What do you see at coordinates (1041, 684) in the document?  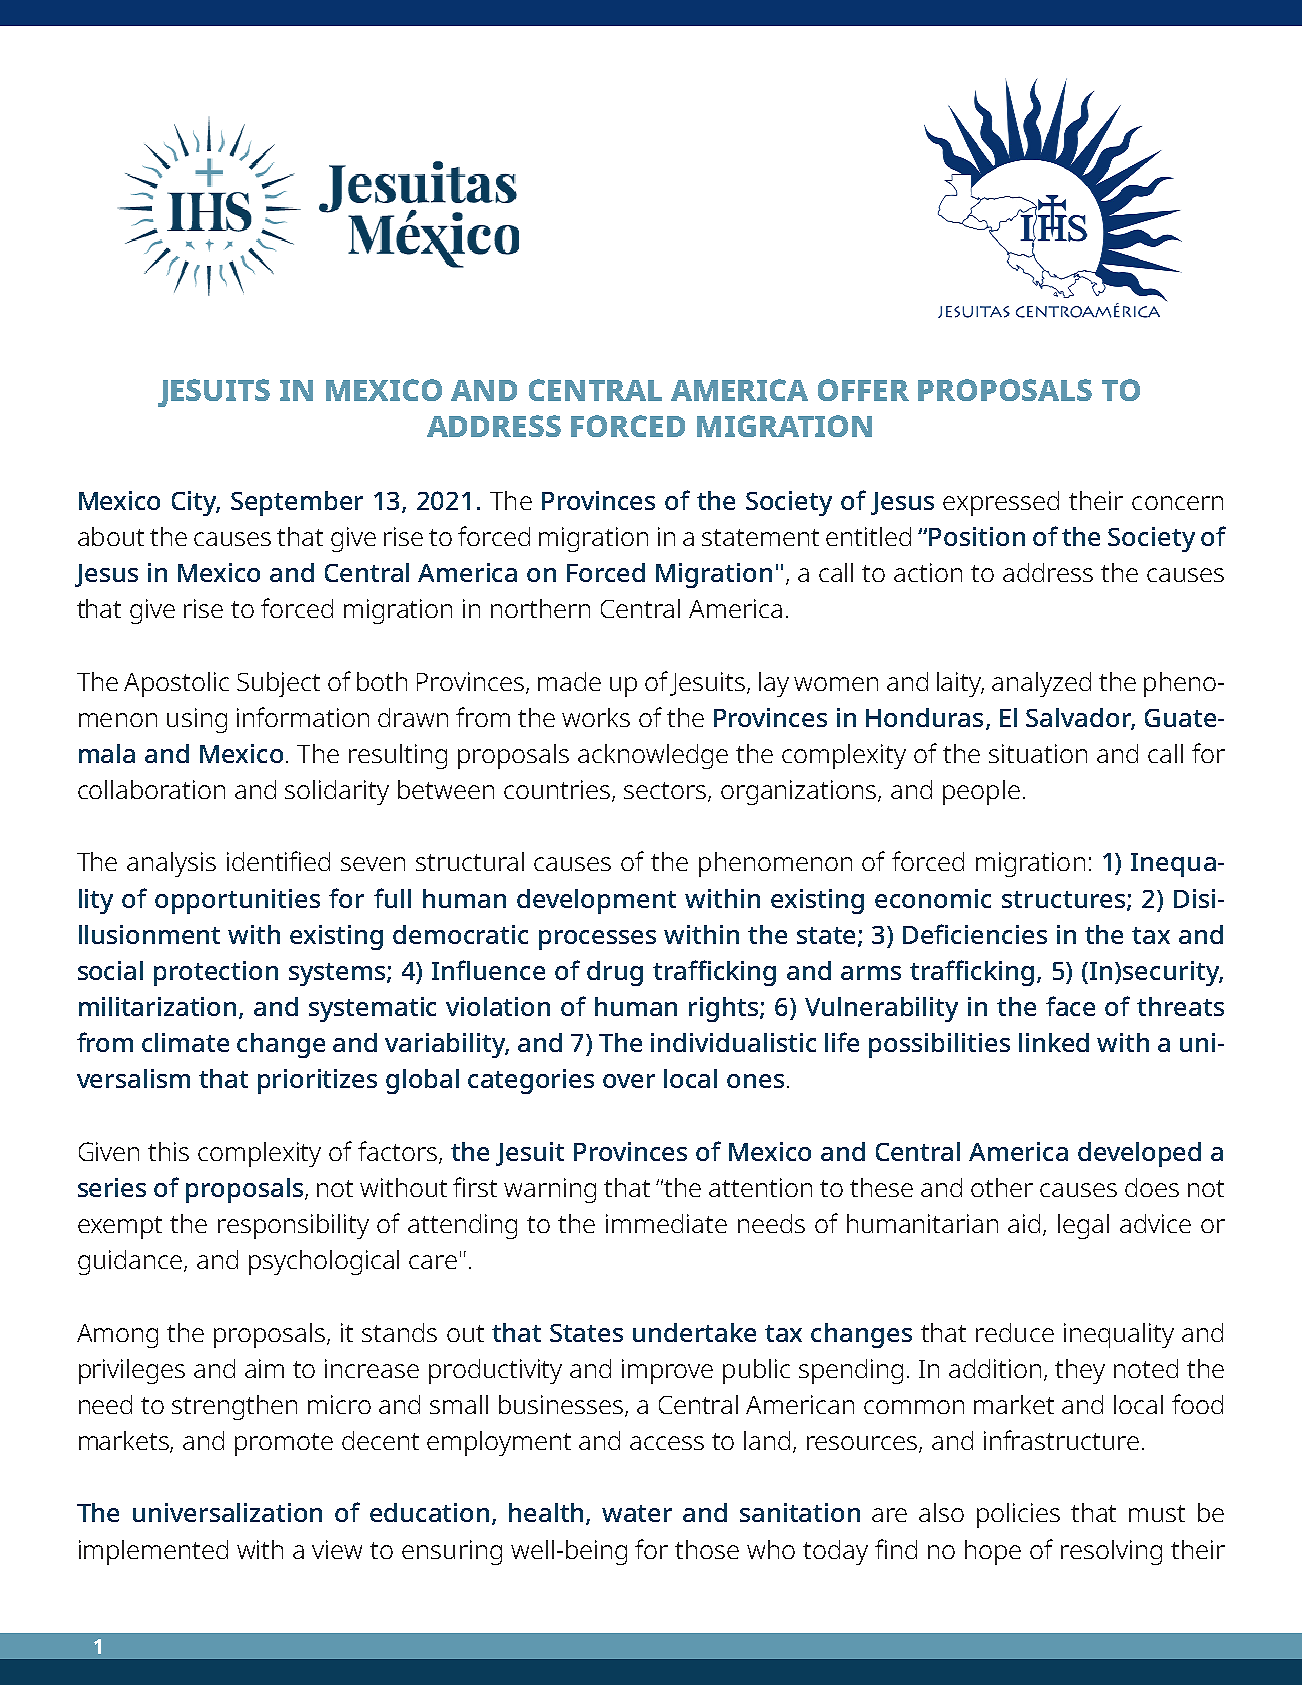 I see `analyzed` at bounding box center [1041, 684].
